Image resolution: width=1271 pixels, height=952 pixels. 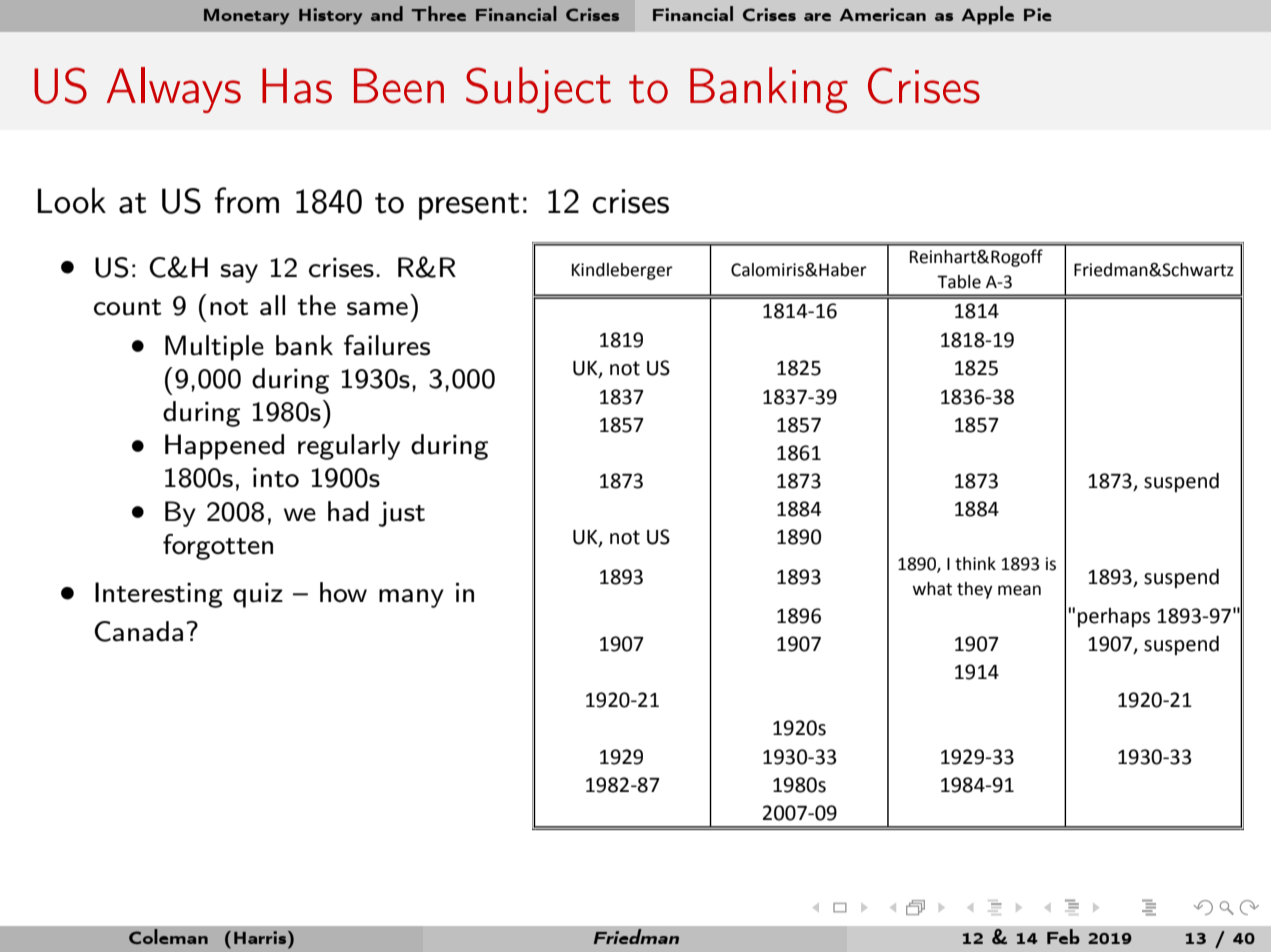 What do you see at coordinates (987, 15) in the image?
I see `Apple` at bounding box center [987, 15].
